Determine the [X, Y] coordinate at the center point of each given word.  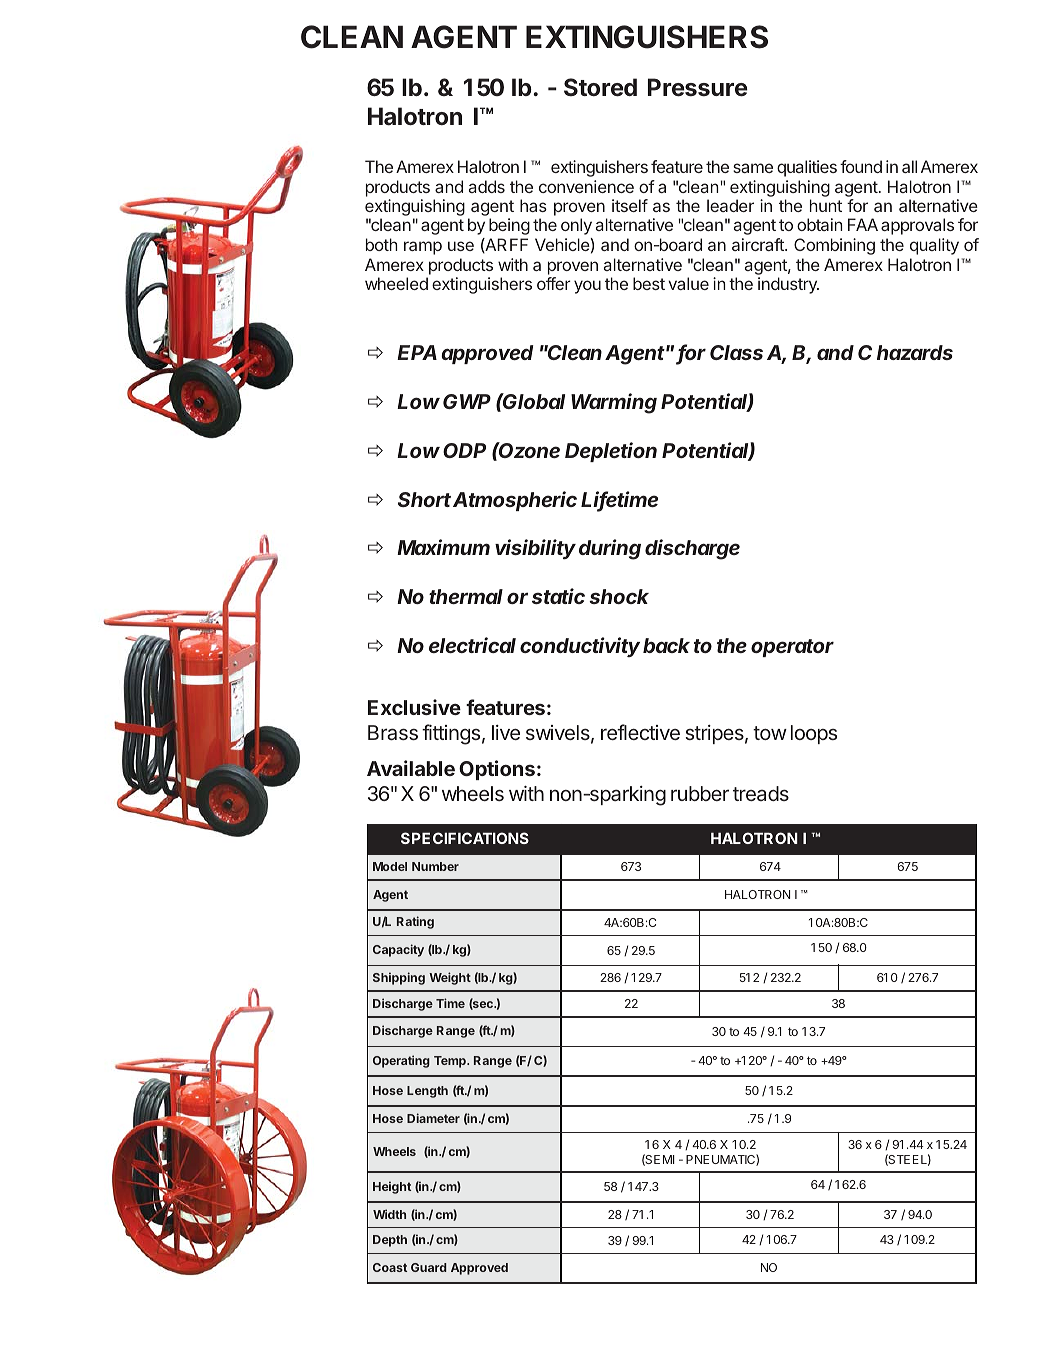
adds [487, 186]
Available [411, 768]
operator [792, 648]
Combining [834, 246]
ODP [464, 450]
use [461, 246]
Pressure [698, 87]
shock [619, 596]
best [649, 283]
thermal [466, 596]
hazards [915, 352]
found [861, 166]
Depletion [611, 452]
